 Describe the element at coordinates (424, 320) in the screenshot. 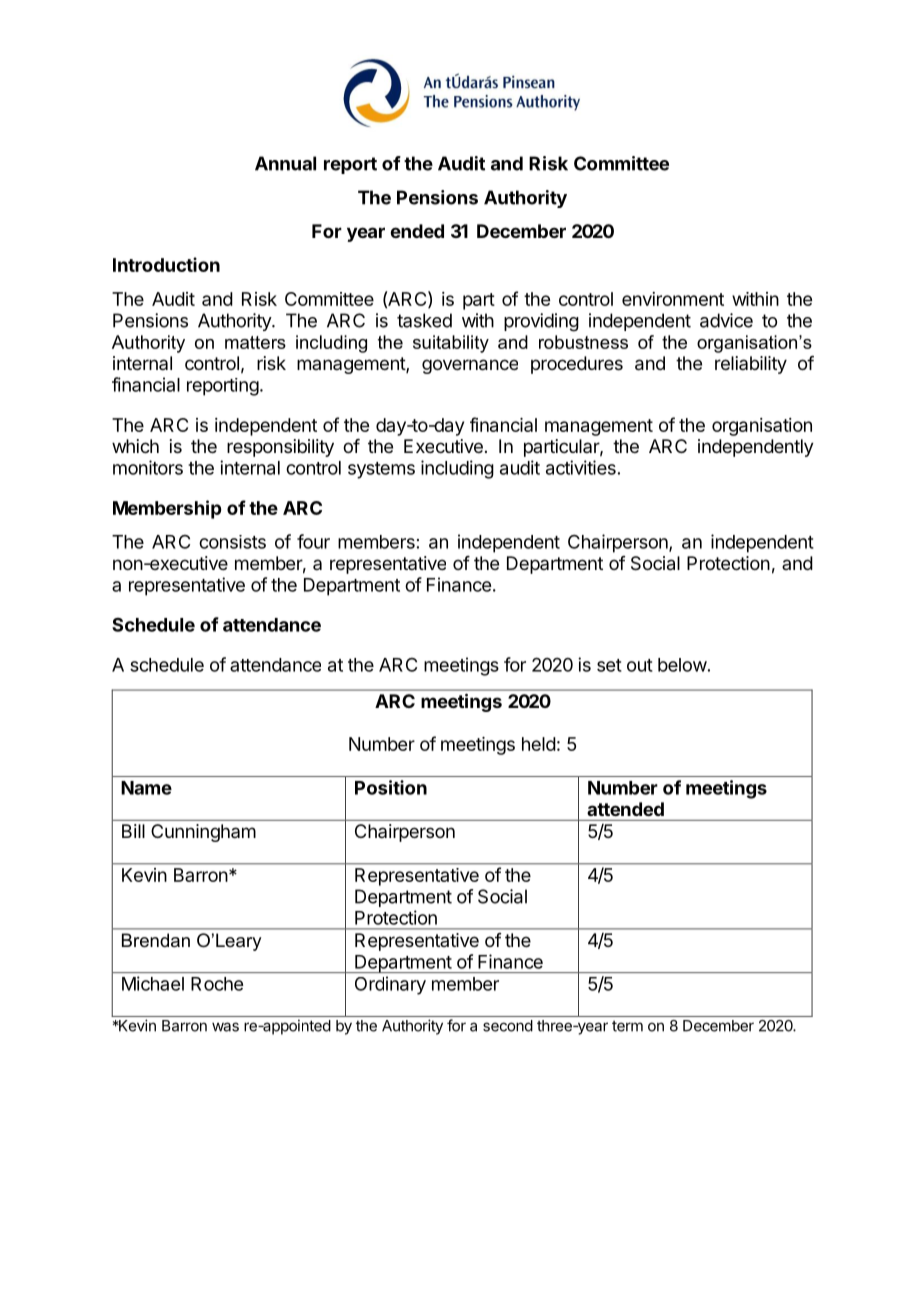

I see `tasked` at that location.
